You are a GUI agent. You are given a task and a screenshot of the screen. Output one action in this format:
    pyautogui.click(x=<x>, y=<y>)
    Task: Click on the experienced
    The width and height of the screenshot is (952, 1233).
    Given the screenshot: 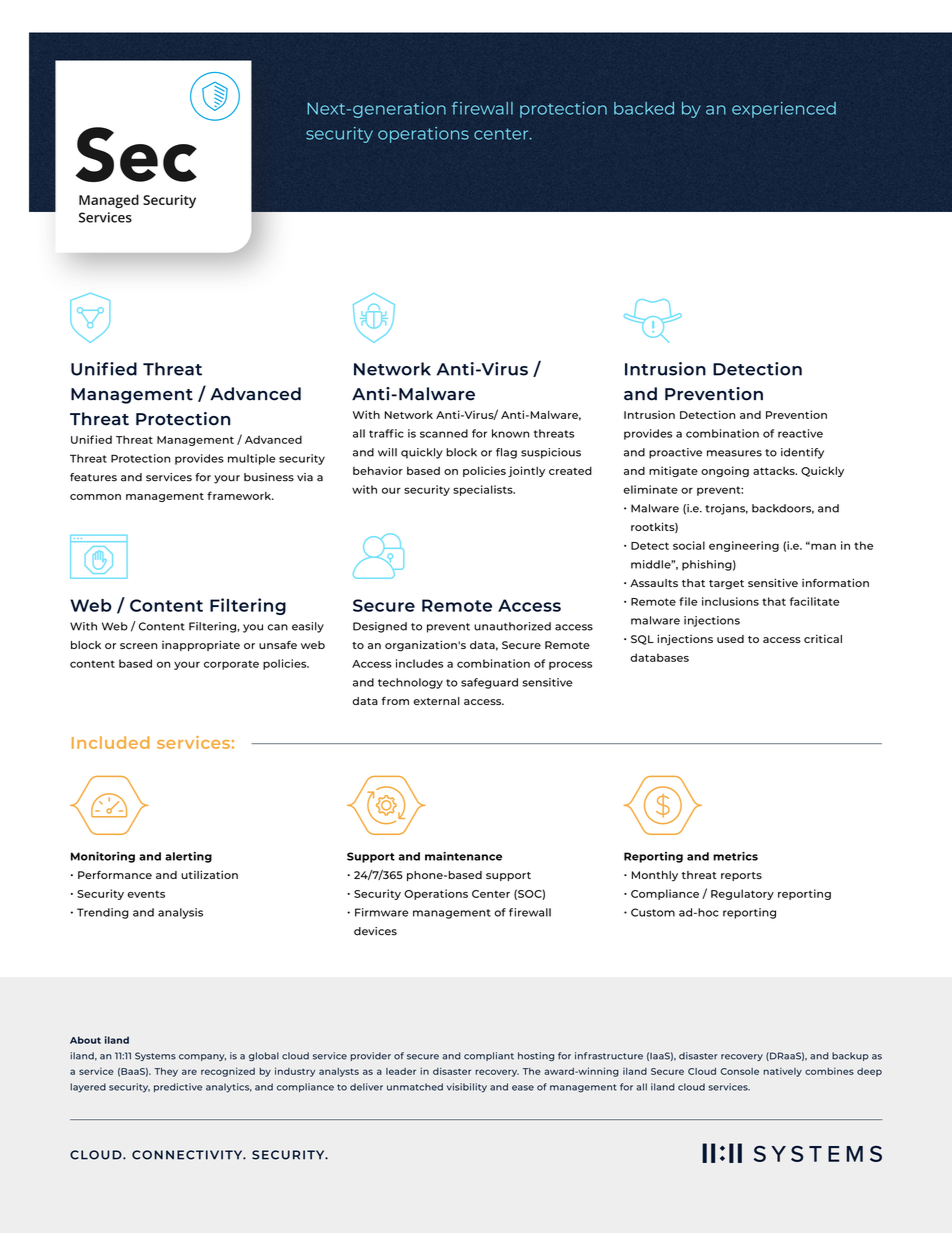 What is the action you would take?
    pyautogui.click(x=784, y=110)
